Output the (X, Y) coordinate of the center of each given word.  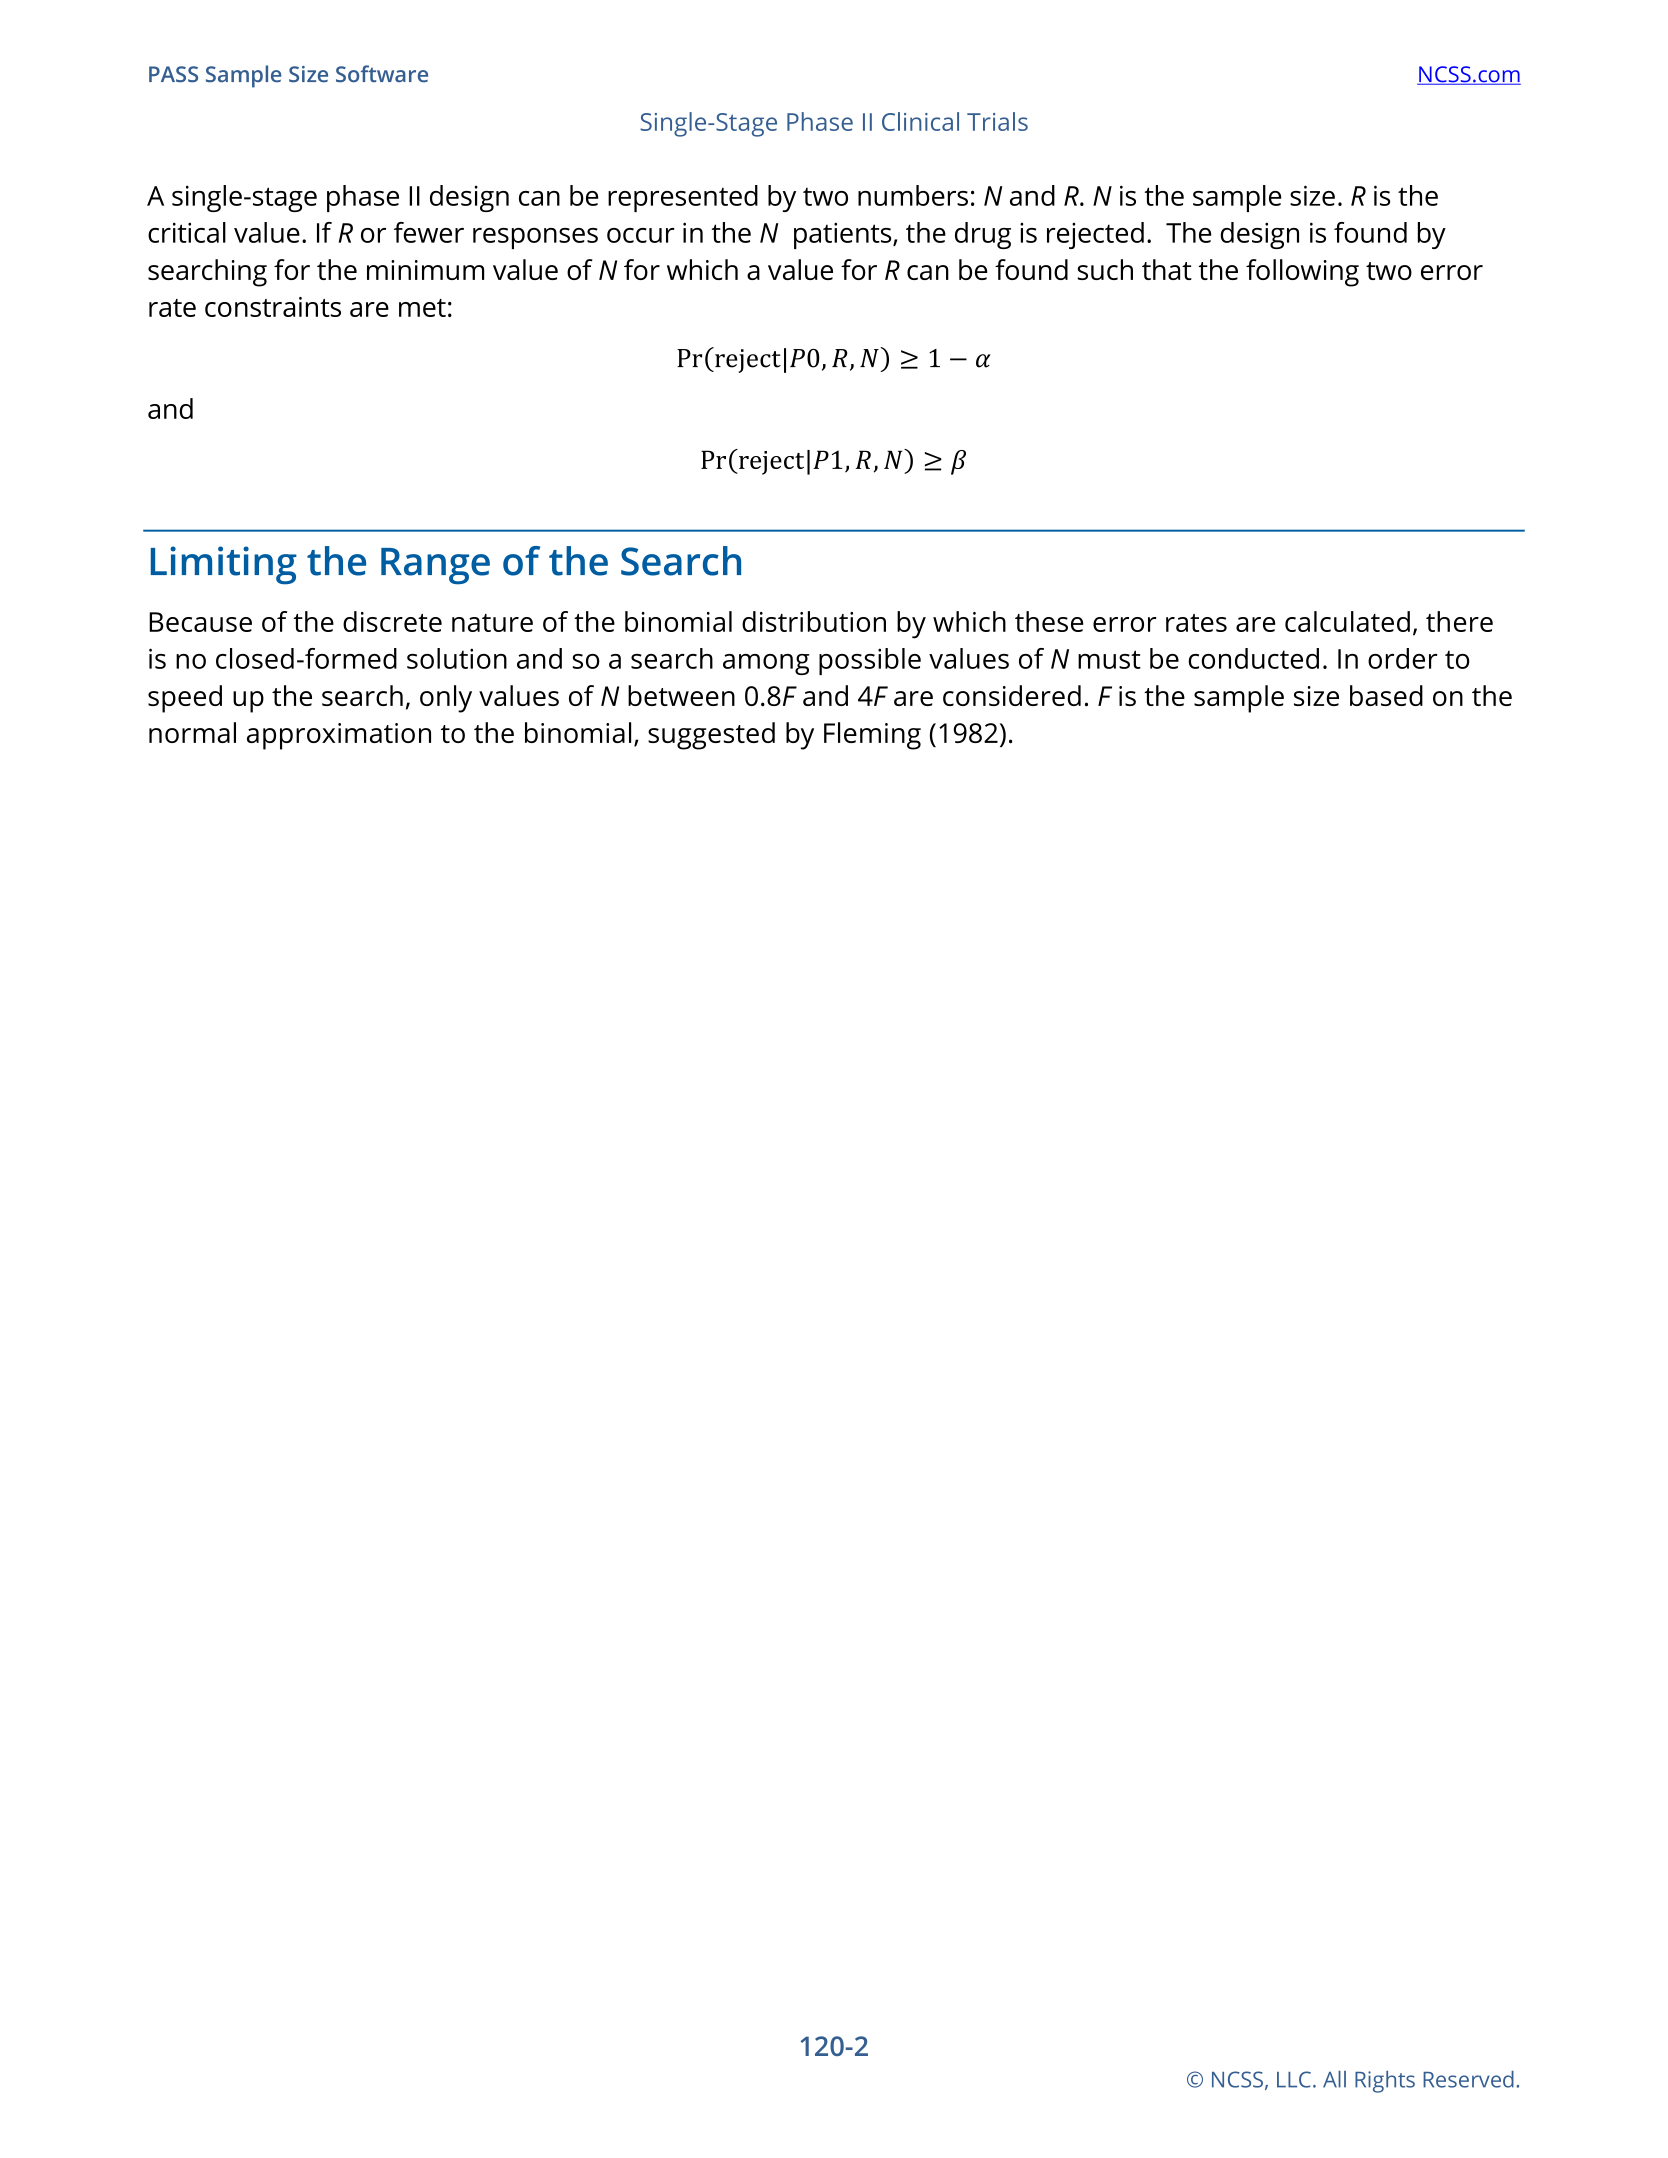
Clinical (920, 121)
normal (192, 732)
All (1334, 2079)
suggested (711, 736)
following (1302, 273)
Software (382, 74)
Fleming (872, 736)
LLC (1294, 2079)
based (1386, 695)
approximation (339, 736)
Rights (1385, 2082)
